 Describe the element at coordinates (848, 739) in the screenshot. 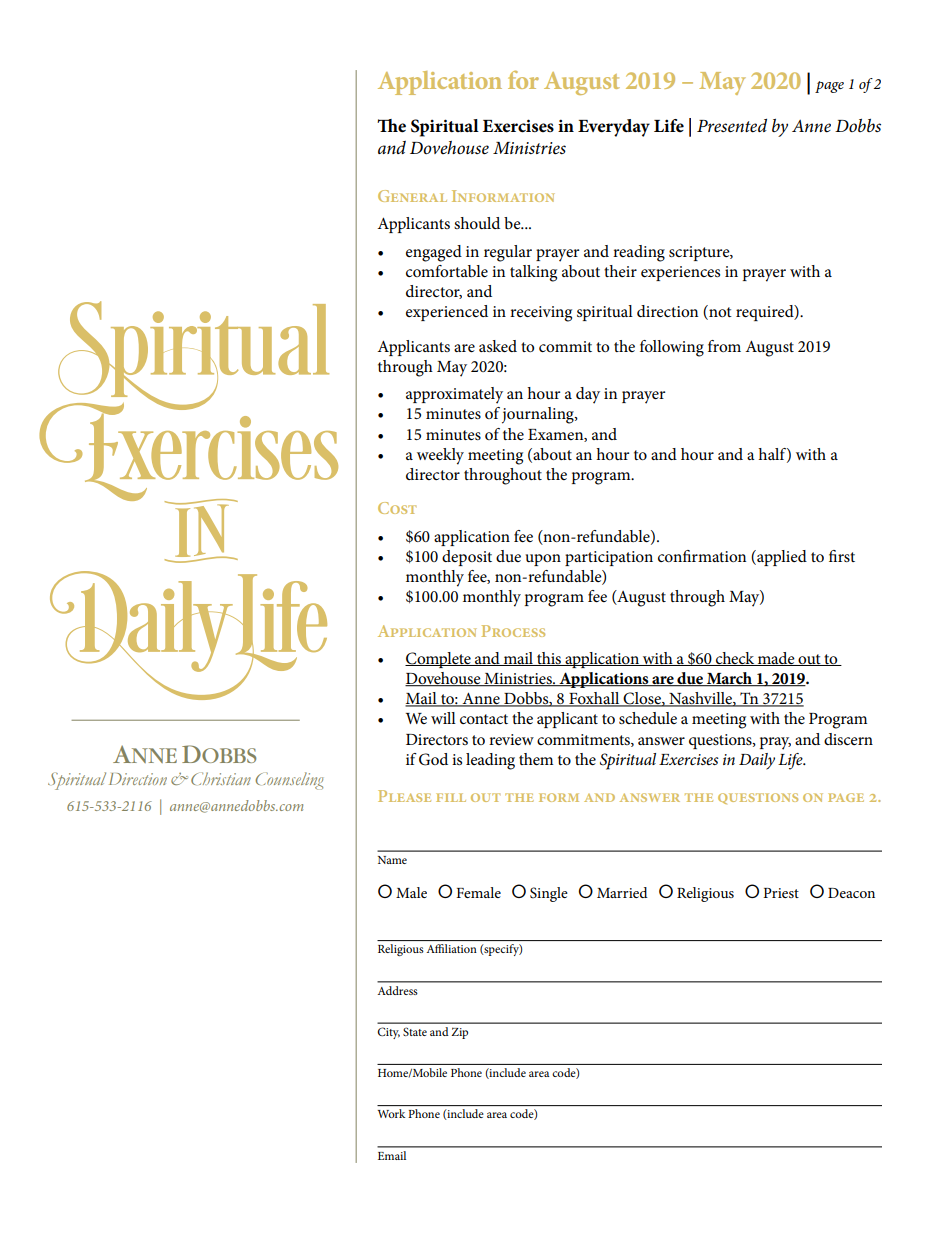

I see `discern` at that location.
